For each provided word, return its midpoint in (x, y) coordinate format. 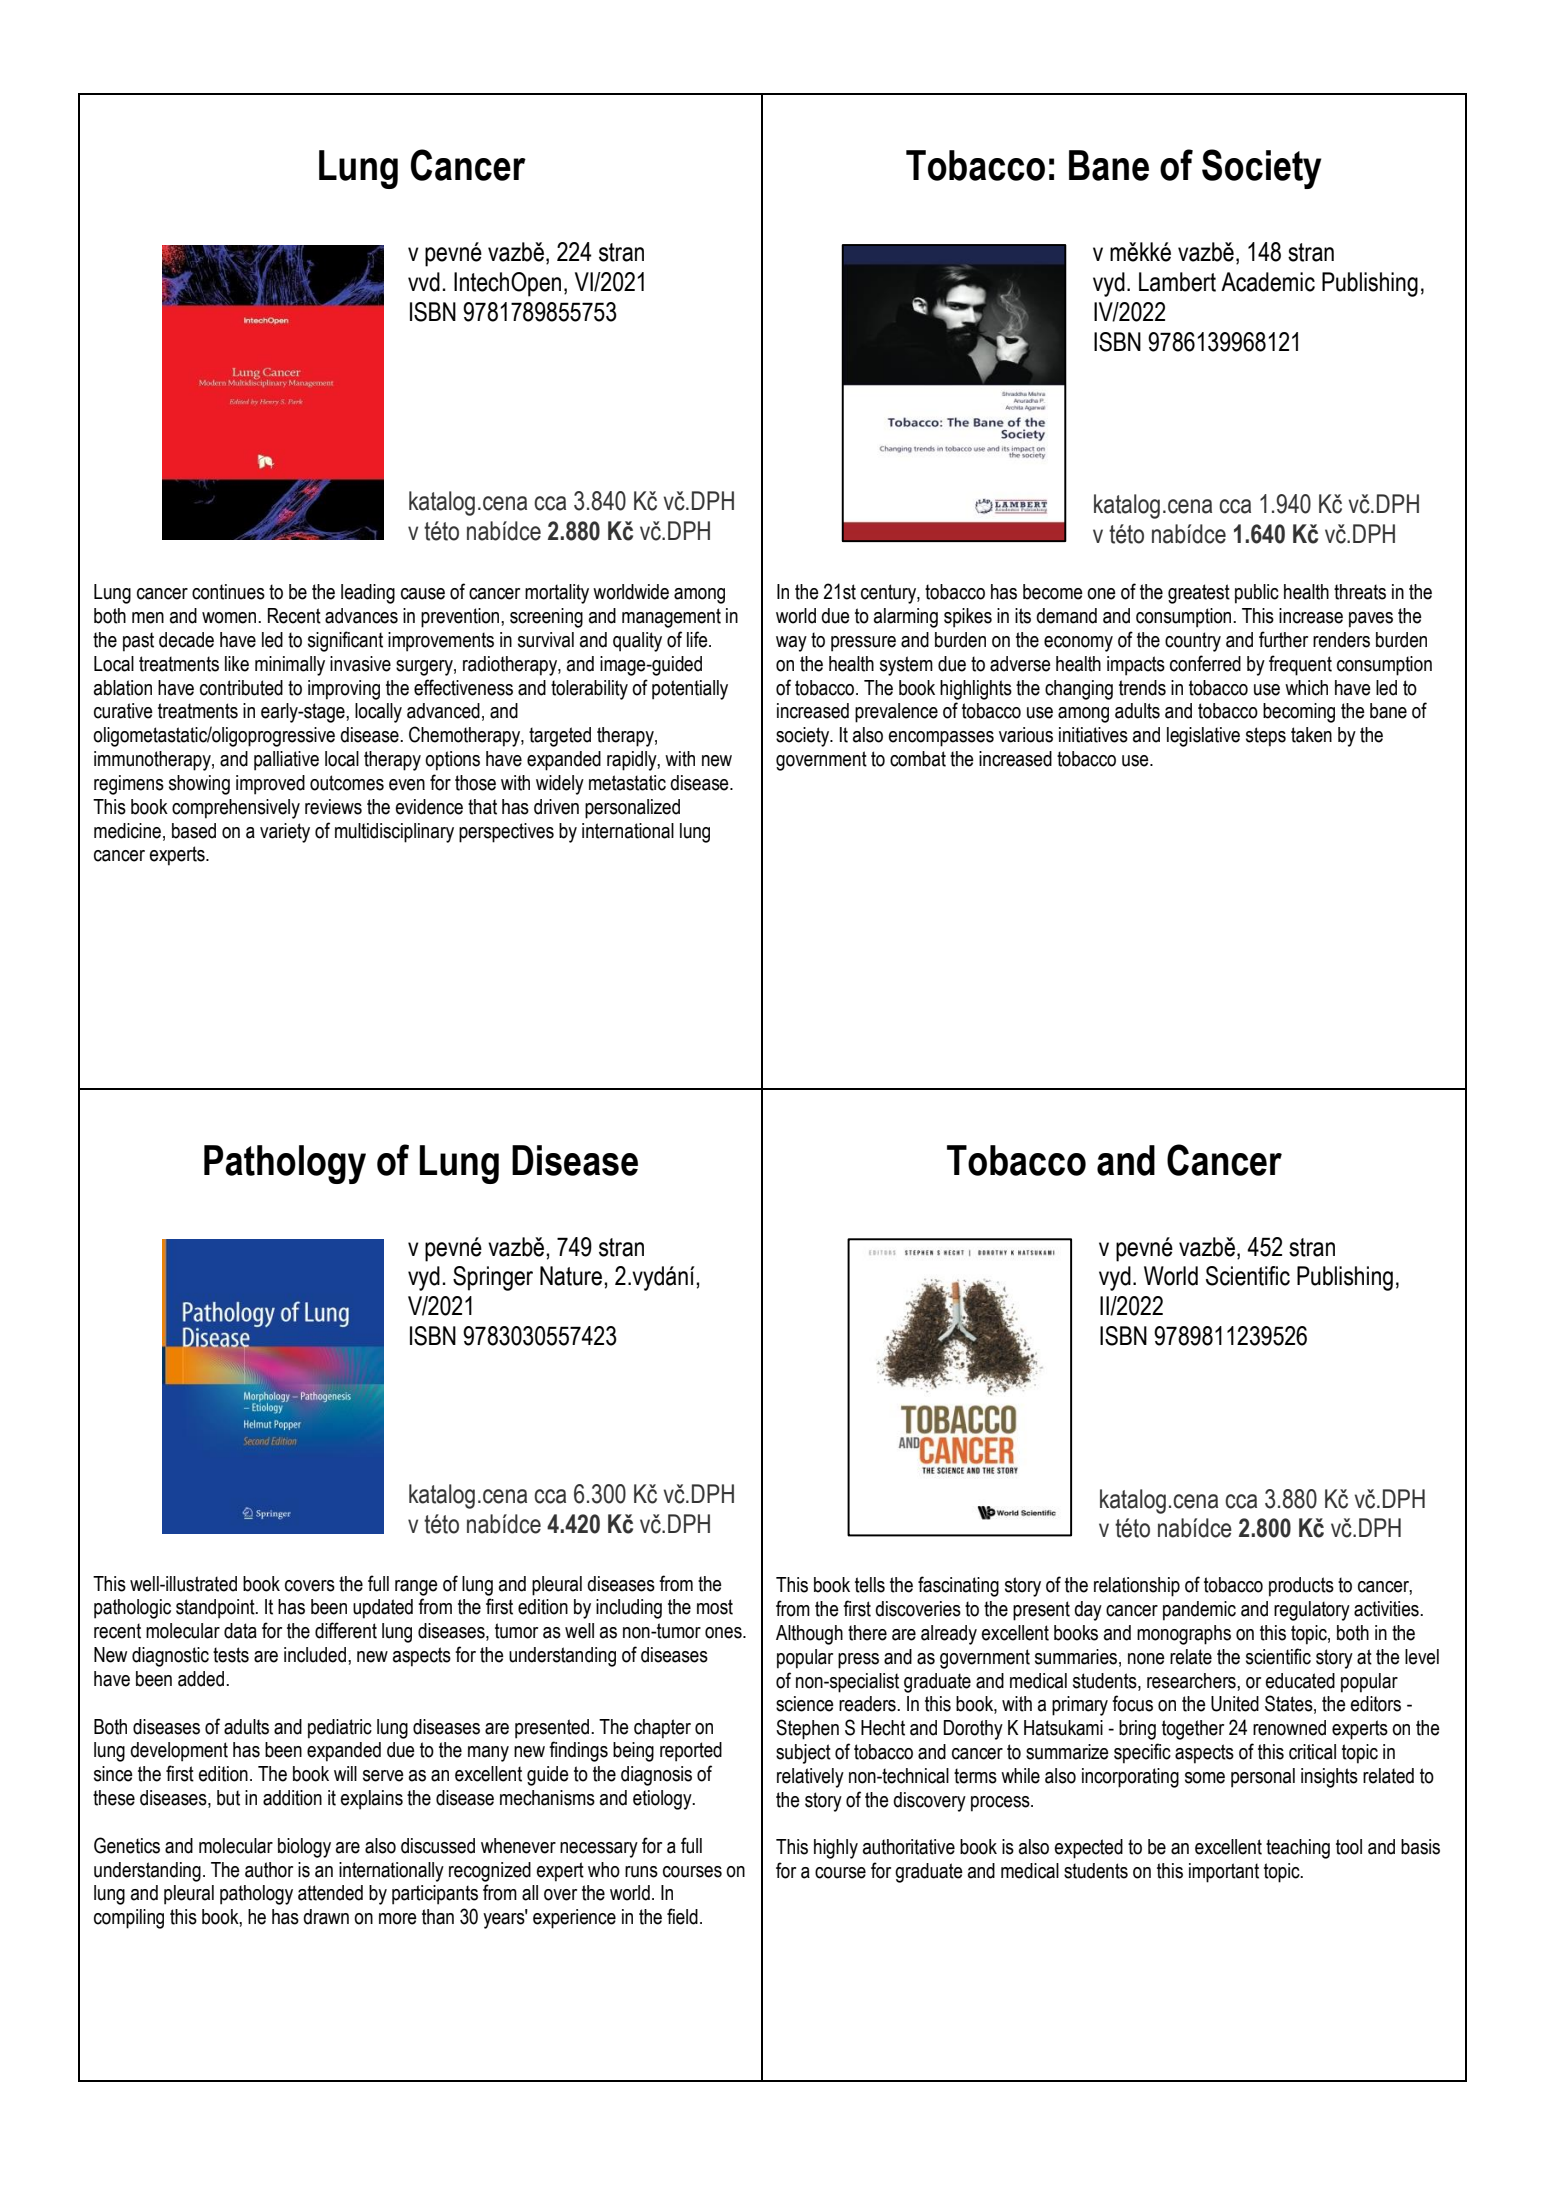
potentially (690, 690)
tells (870, 1585)
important (1224, 1873)
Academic (1268, 282)
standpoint (216, 1609)
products (1301, 1587)
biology (304, 1848)
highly (836, 1849)
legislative (1203, 737)
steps (1266, 737)
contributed (241, 688)
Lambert (1177, 282)
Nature (571, 1276)
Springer (493, 1278)
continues (228, 592)
